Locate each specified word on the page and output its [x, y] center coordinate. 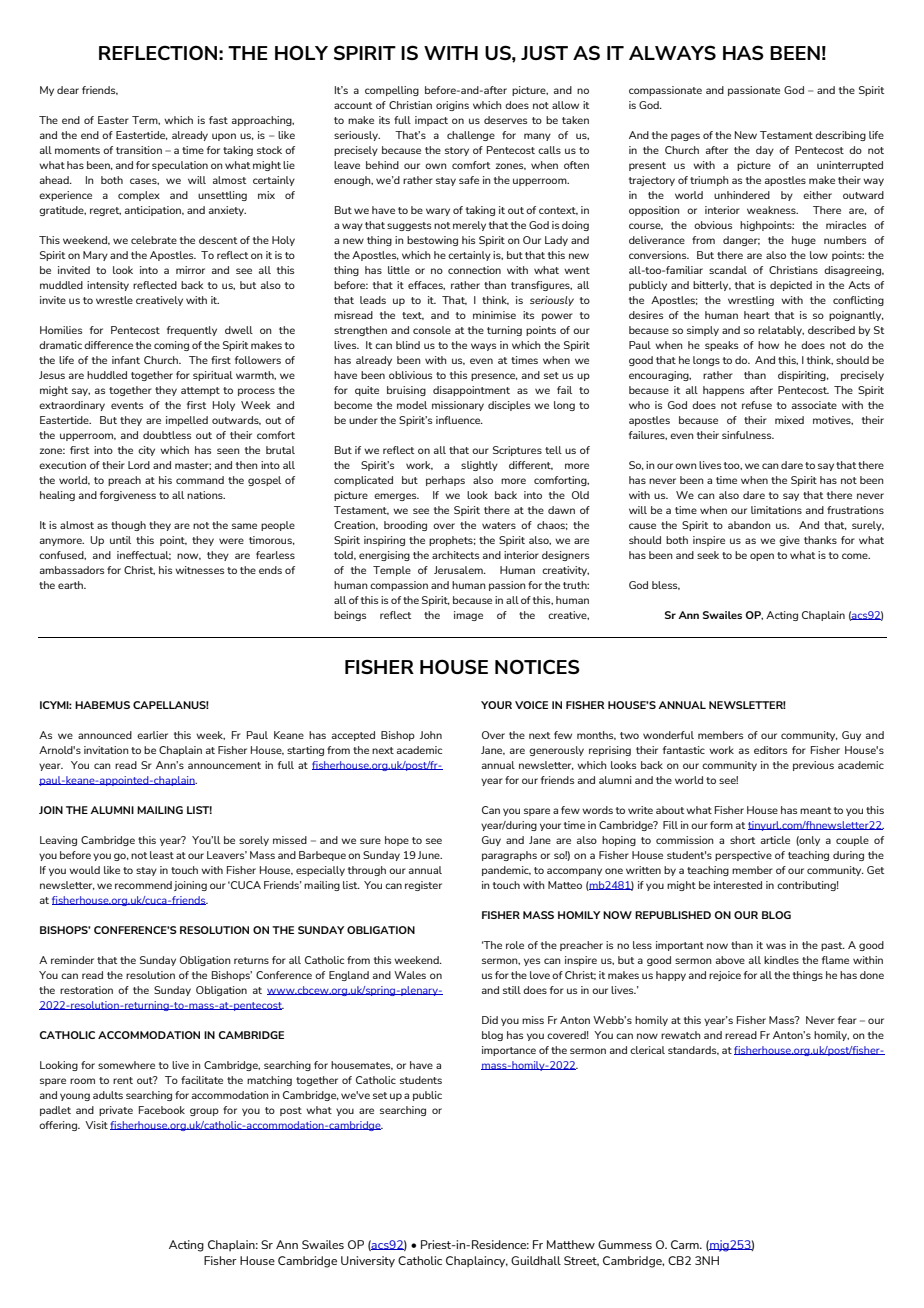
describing [840, 136]
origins [452, 106]
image [468, 616]
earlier [152, 735]
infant [126, 360]
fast [218, 120]
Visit [96, 1125]
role [515, 945]
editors [770, 750]
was [776, 946]
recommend [143, 885]
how [768, 345]
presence [494, 377]
